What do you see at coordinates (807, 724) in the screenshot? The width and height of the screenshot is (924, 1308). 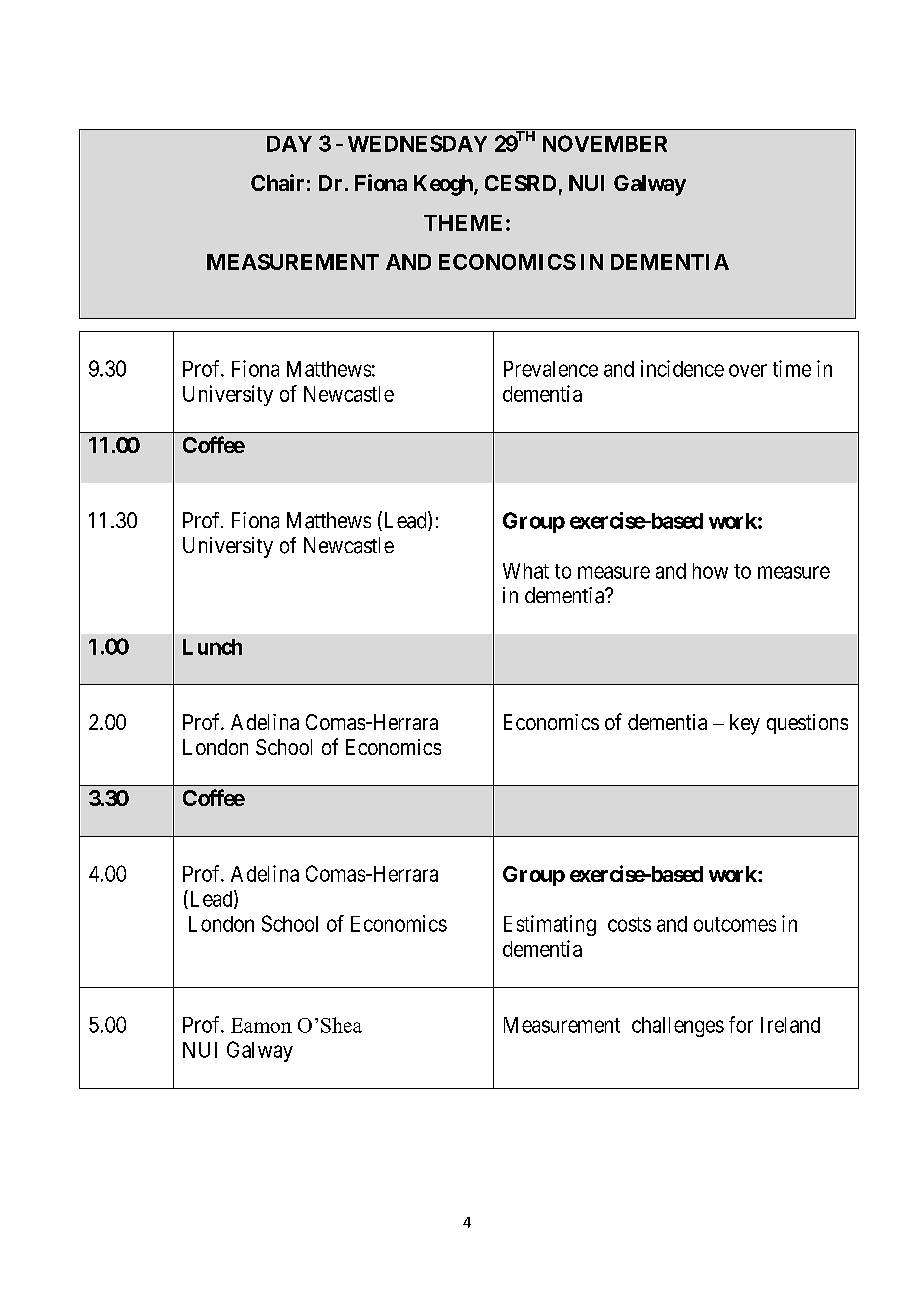 I see `questions` at bounding box center [807, 724].
